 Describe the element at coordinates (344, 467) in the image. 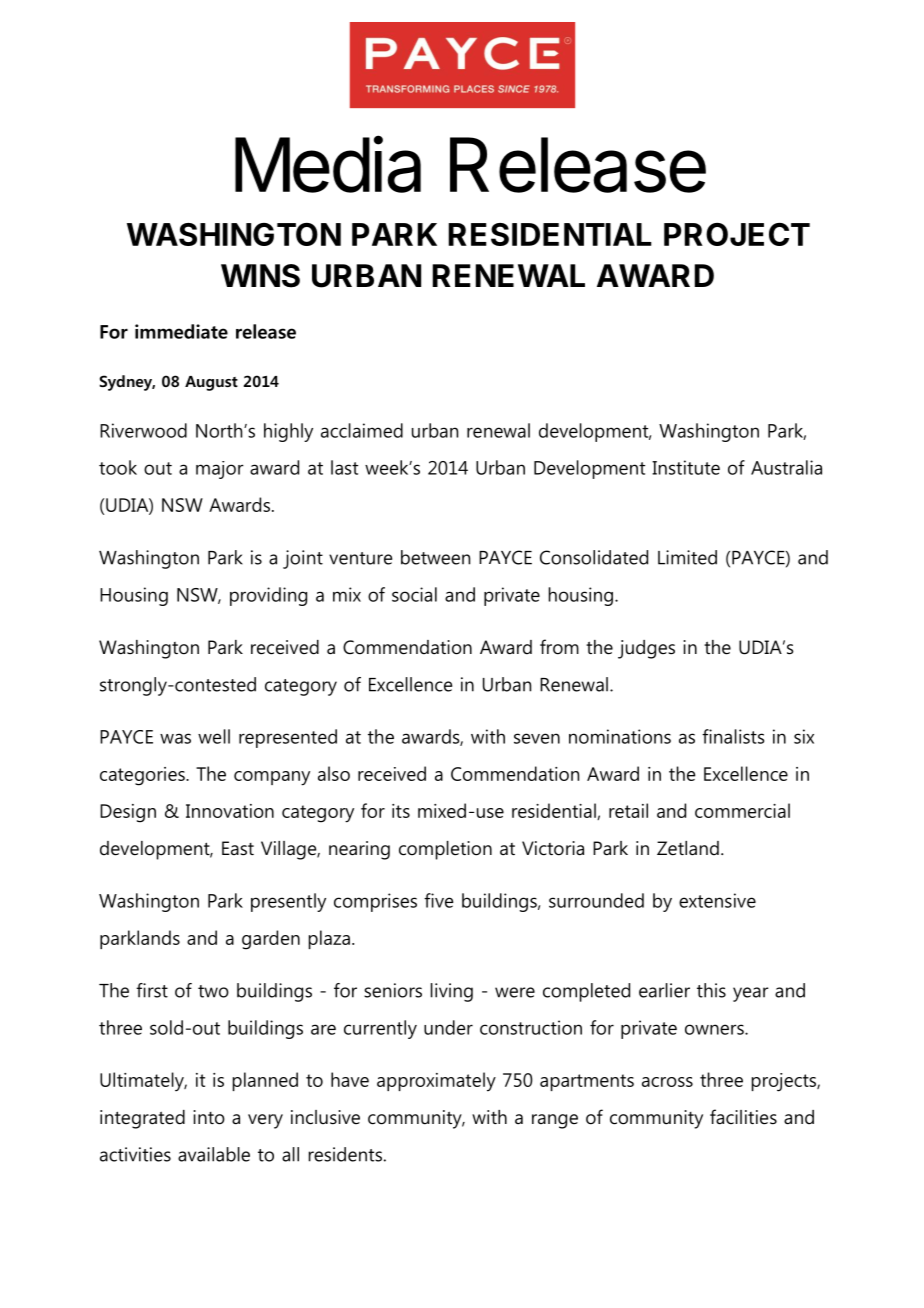

I see `last` at that location.
